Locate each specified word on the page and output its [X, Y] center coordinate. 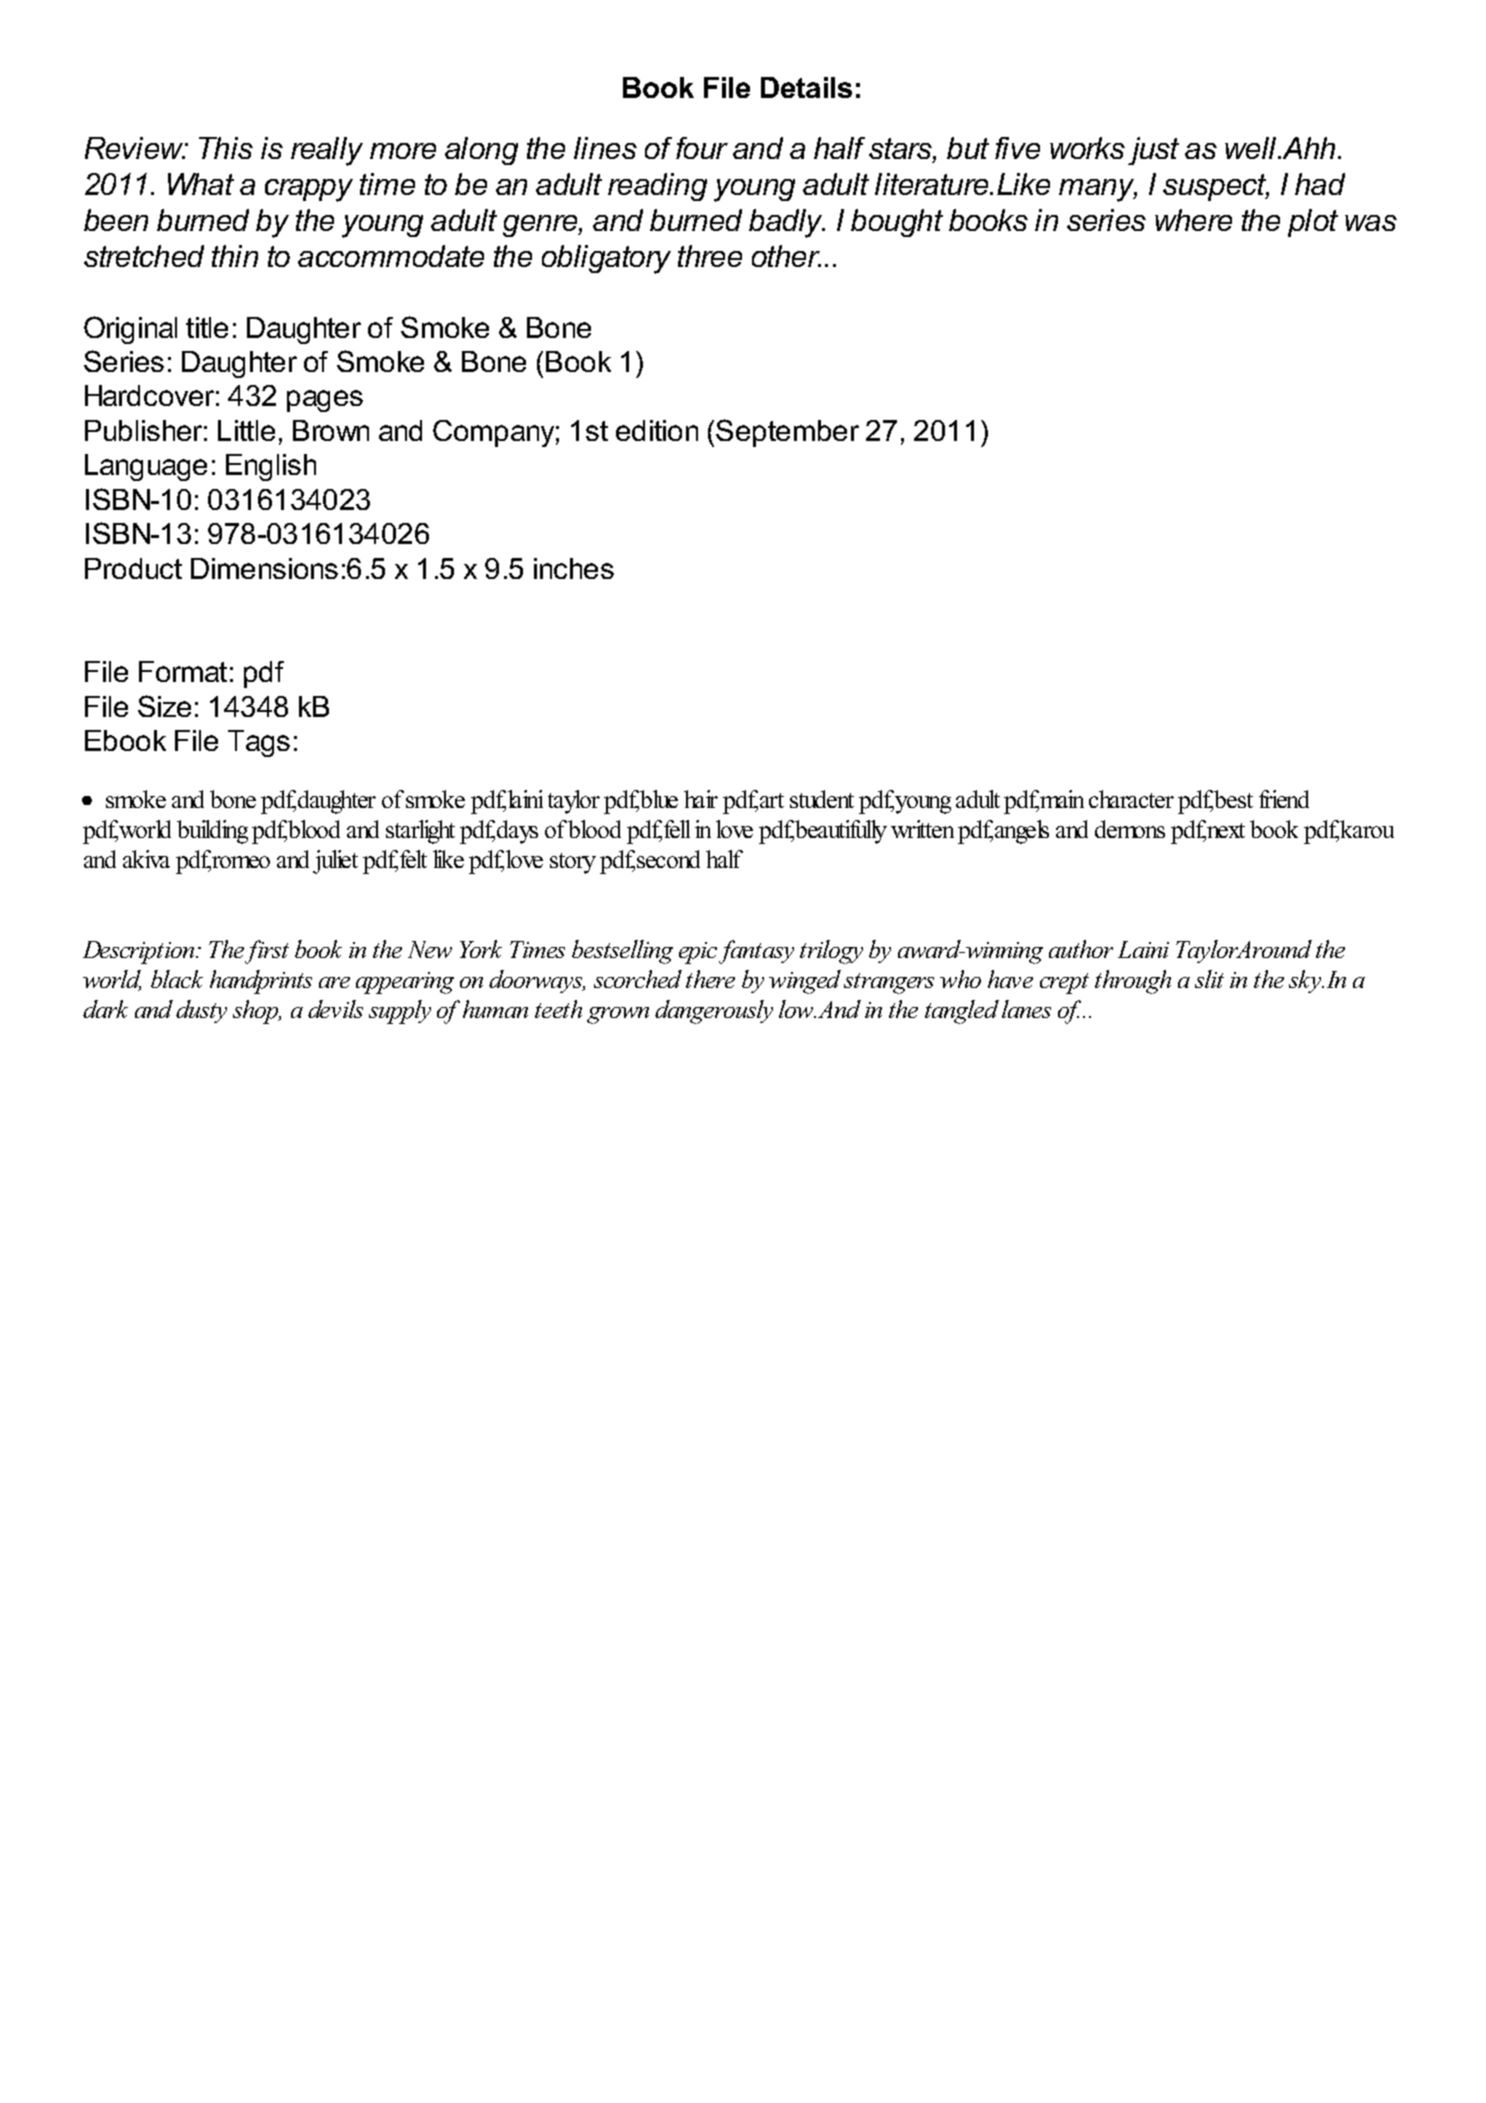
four [702, 148]
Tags [259, 743]
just [1153, 151]
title [207, 327]
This [226, 148]
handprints [261, 982]
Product [133, 568]
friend [1284, 799]
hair [701, 799]
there [710, 979]
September [787, 433]
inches [574, 568]
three [710, 256]
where [1193, 220]
